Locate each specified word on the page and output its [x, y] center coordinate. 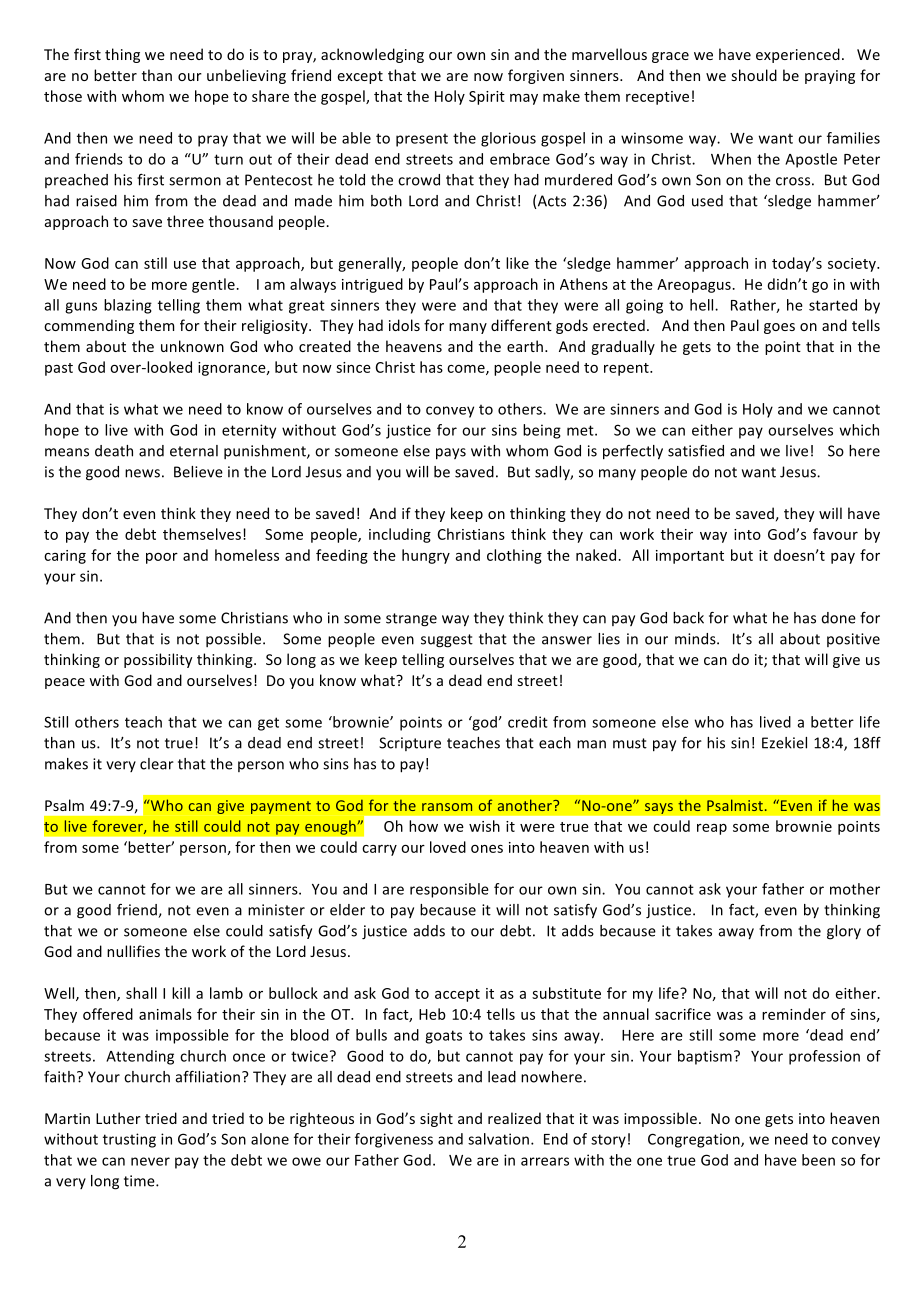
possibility [158, 660]
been [818, 1160]
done [838, 618]
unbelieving [246, 76]
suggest [447, 641]
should [754, 75]
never [150, 1161]
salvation [498, 1139]
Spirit [487, 98]
